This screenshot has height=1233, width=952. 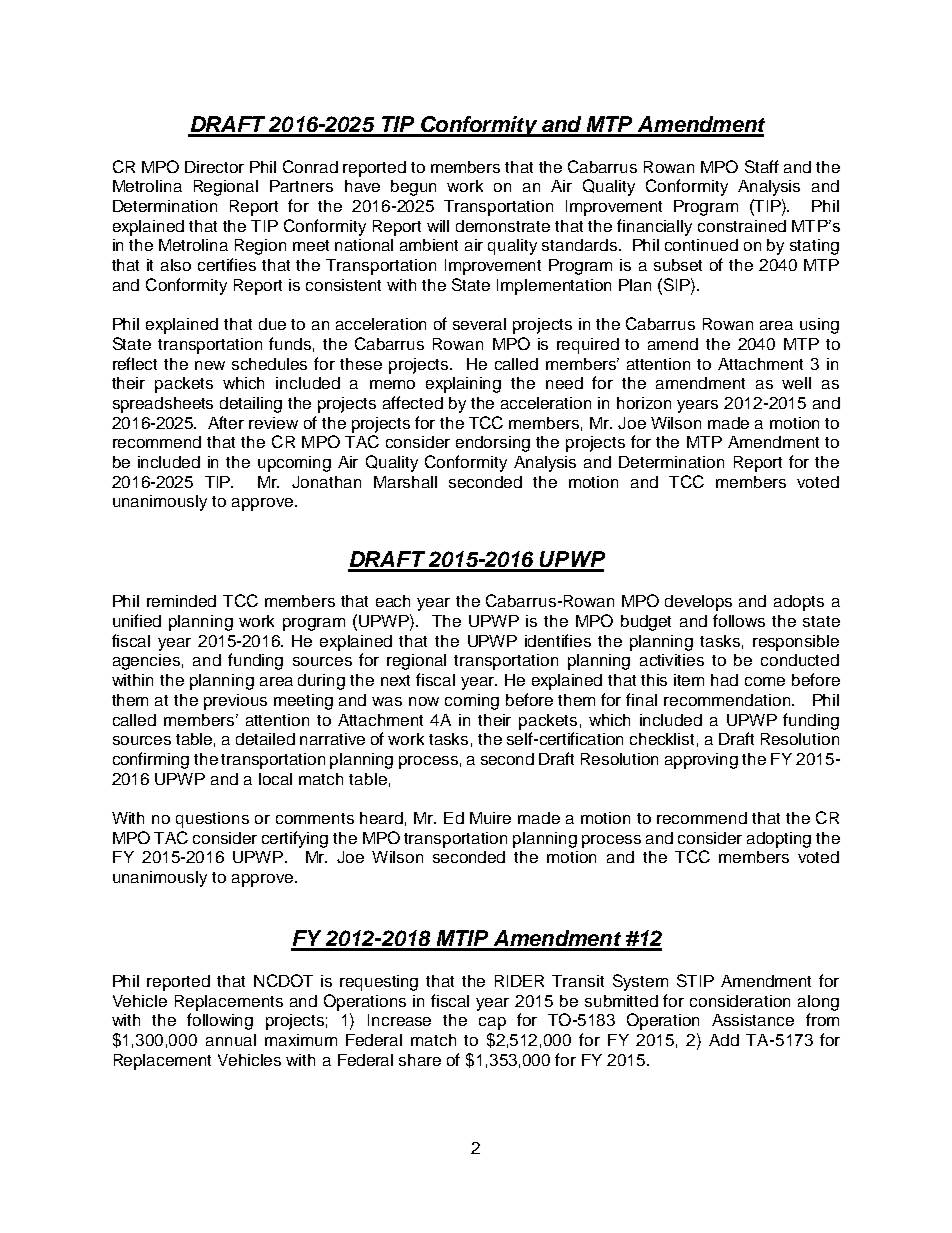 I want to click on demonstrate, so click(x=503, y=226).
